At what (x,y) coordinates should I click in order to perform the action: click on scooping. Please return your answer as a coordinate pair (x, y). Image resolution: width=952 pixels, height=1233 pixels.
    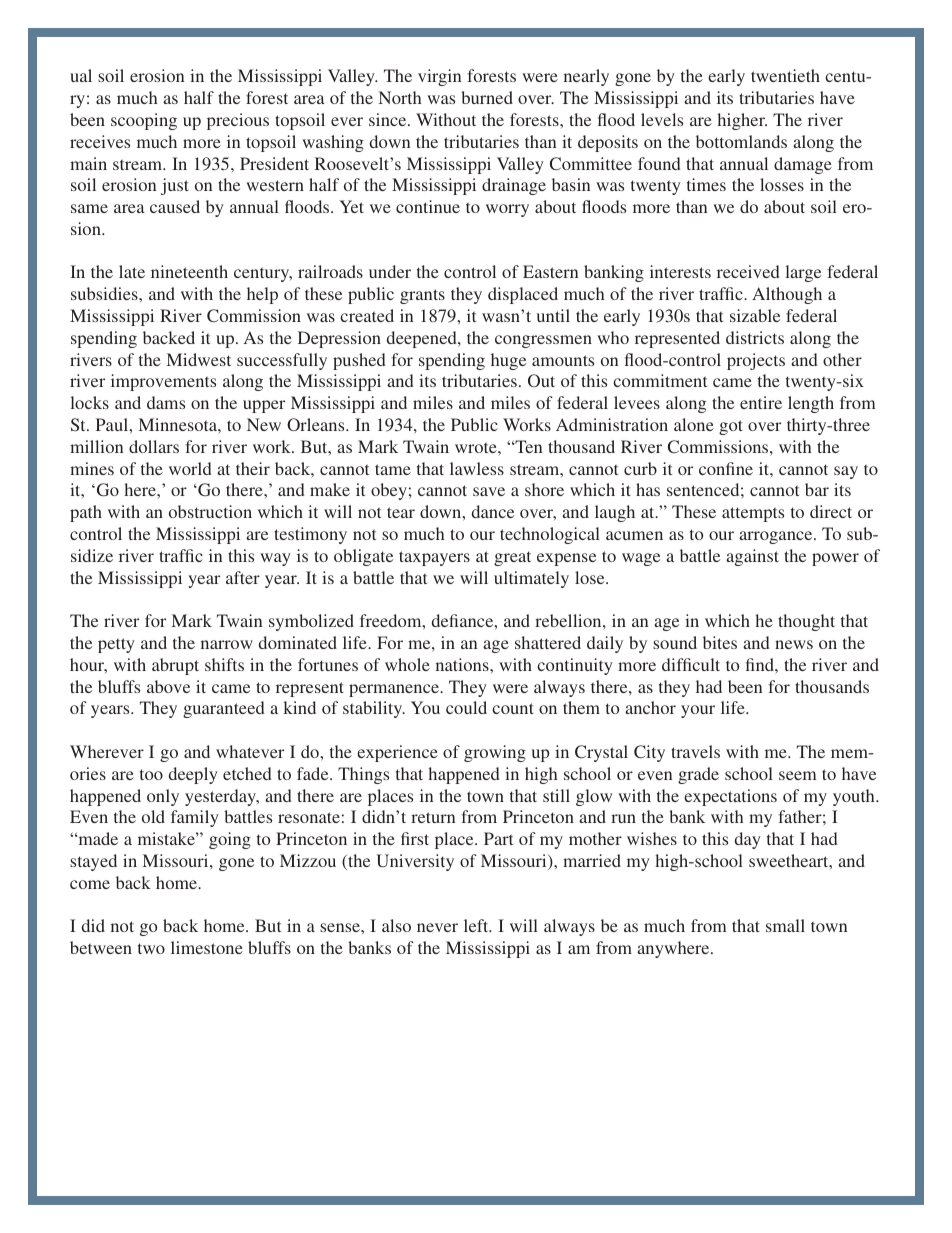
    Looking at the image, I should click on (144, 121).
